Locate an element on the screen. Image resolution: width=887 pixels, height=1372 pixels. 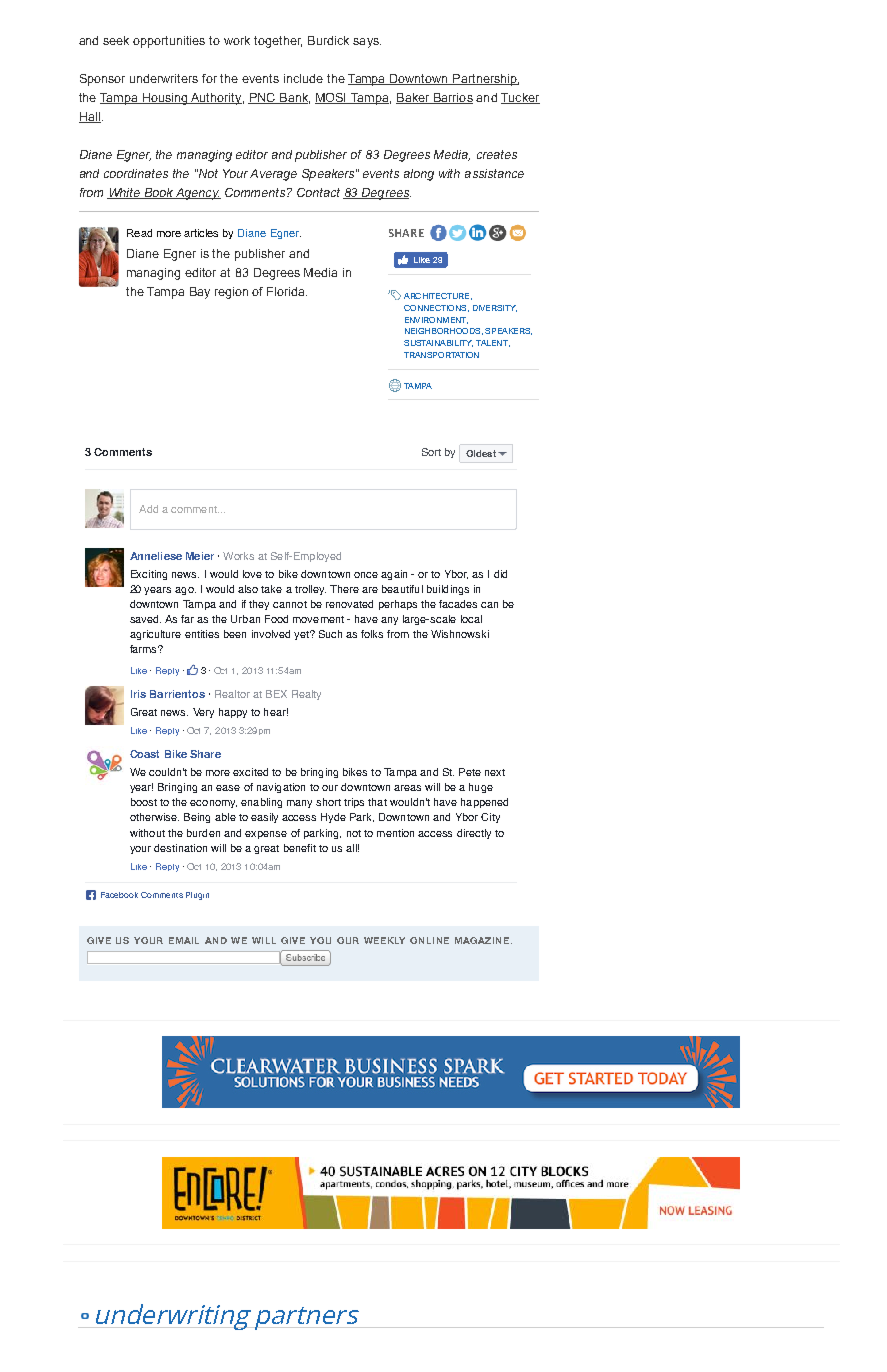
include is located at coordinates (303, 78).
